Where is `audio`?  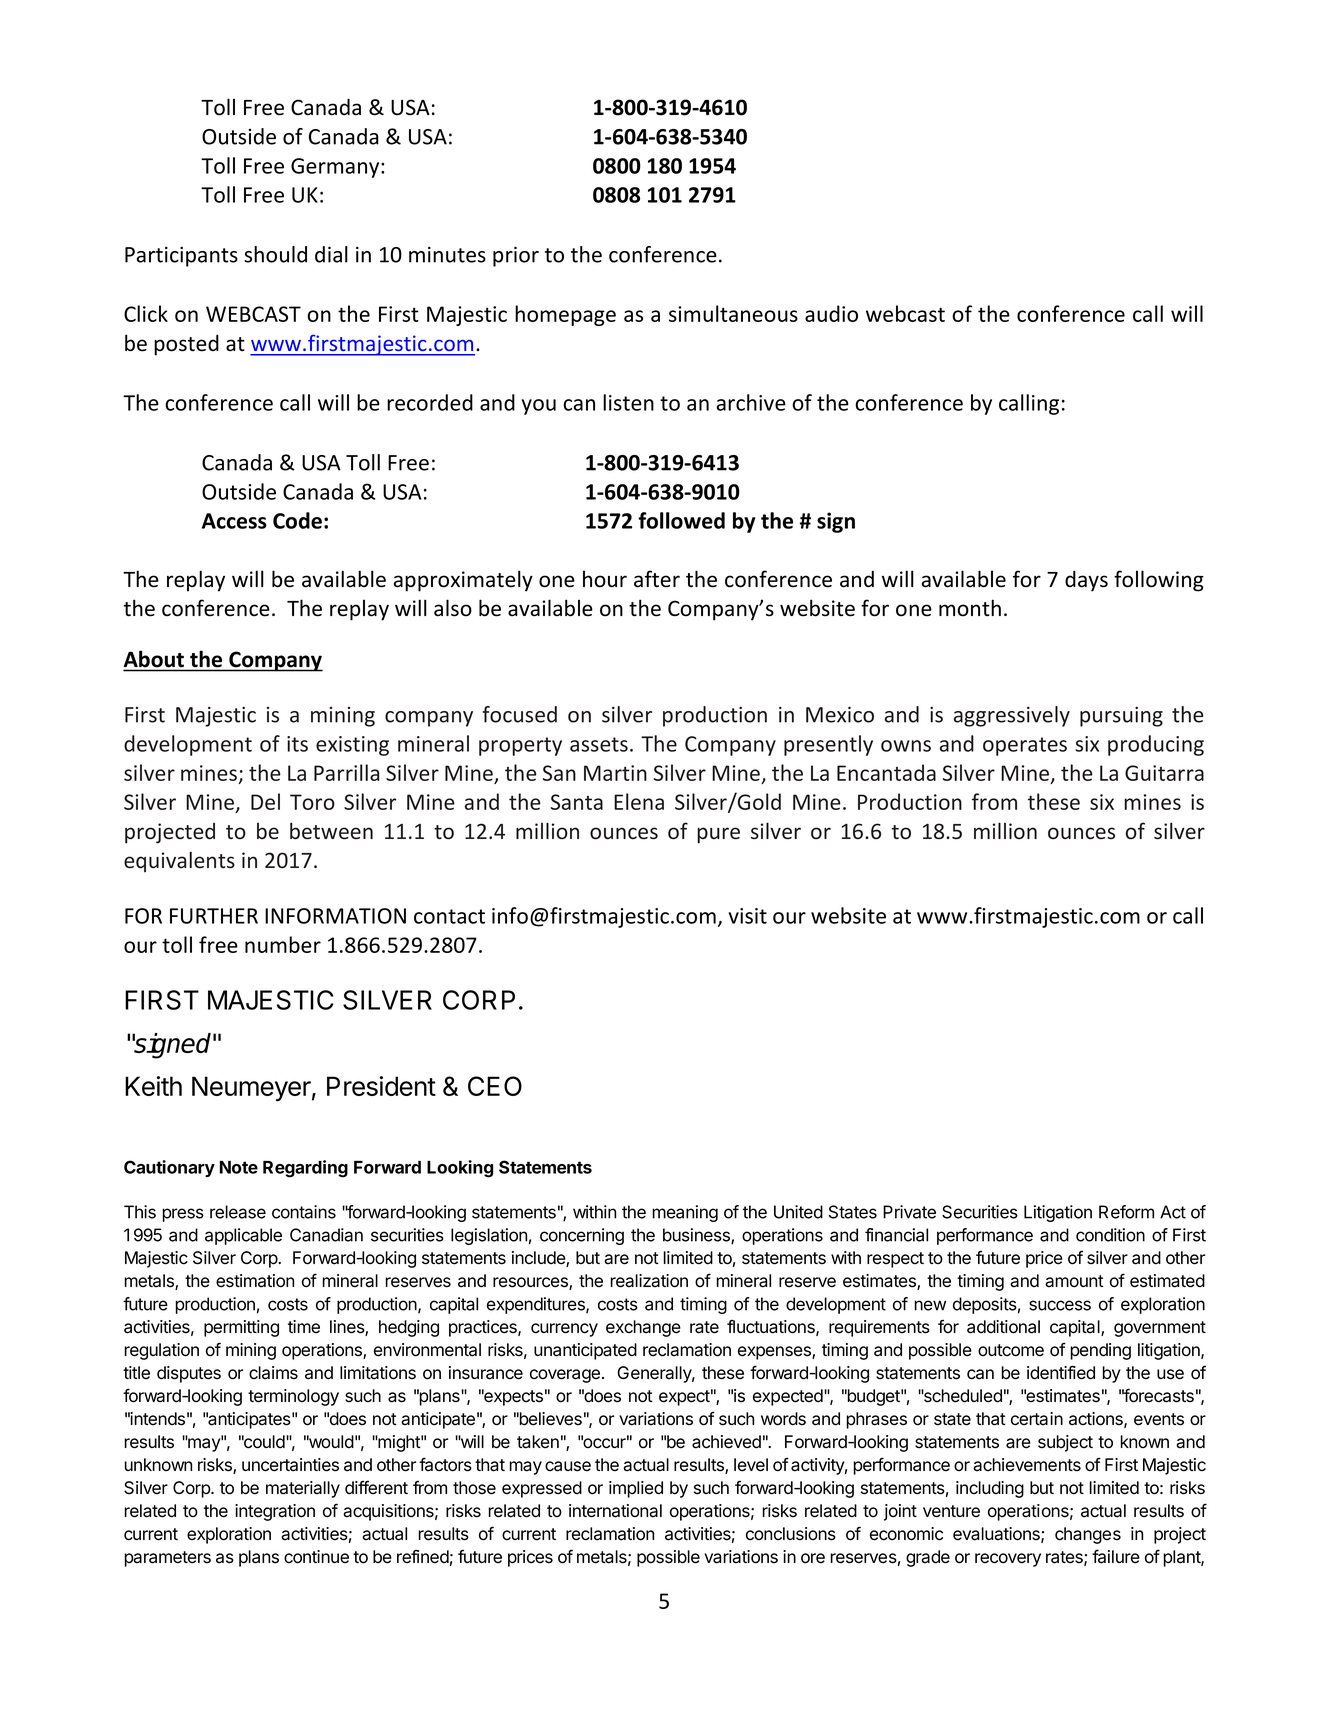
audio is located at coordinates (831, 313).
